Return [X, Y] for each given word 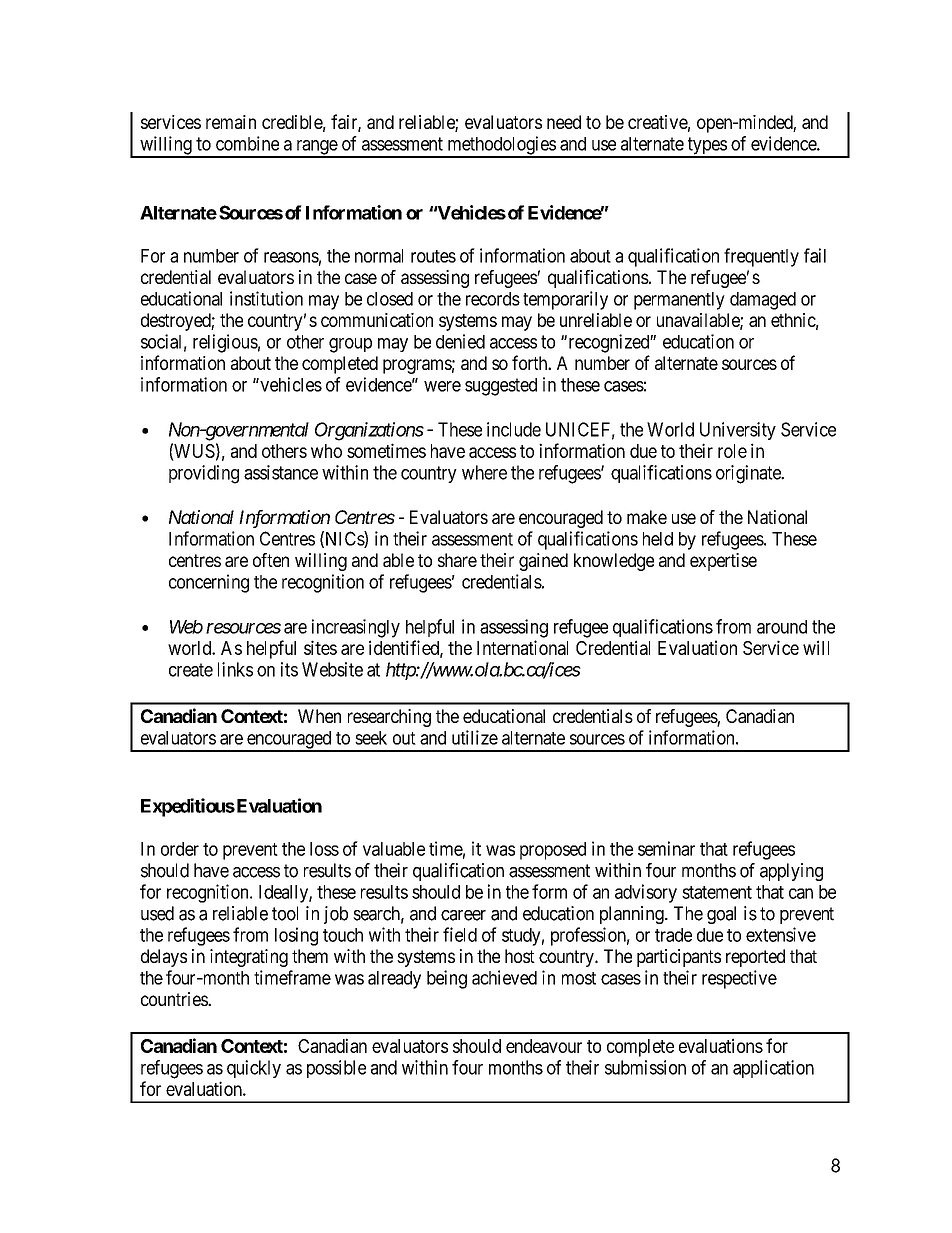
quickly [254, 1069]
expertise [723, 562]
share [457, 560]
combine [247, 143]
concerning [209, 583]
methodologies [501, 146]
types [706, 147]
